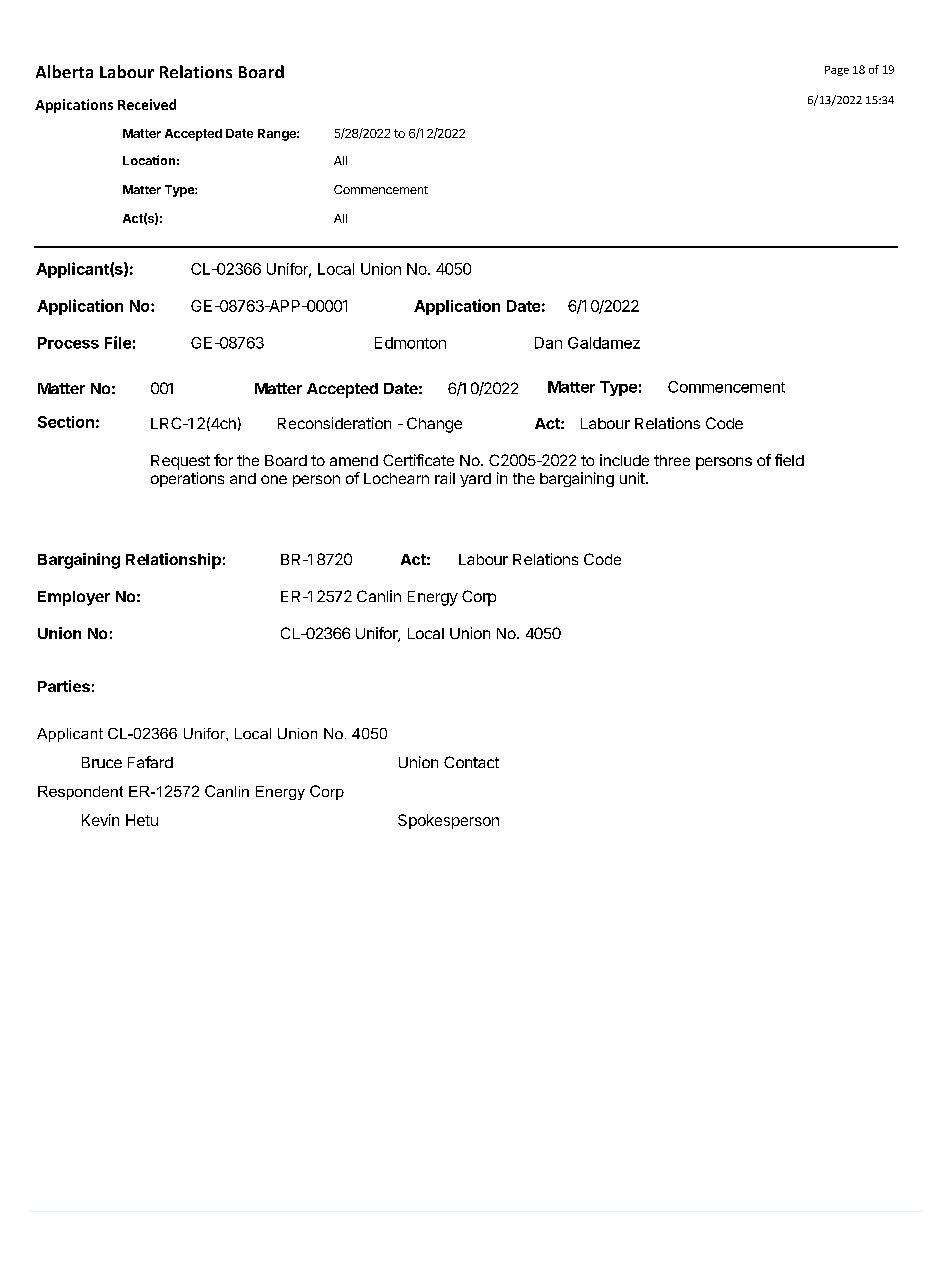 The image size is (952, 1270). What do you see at coordinates (147, 104) in the document?
I see `Received` at bounding box center [147, 104].
